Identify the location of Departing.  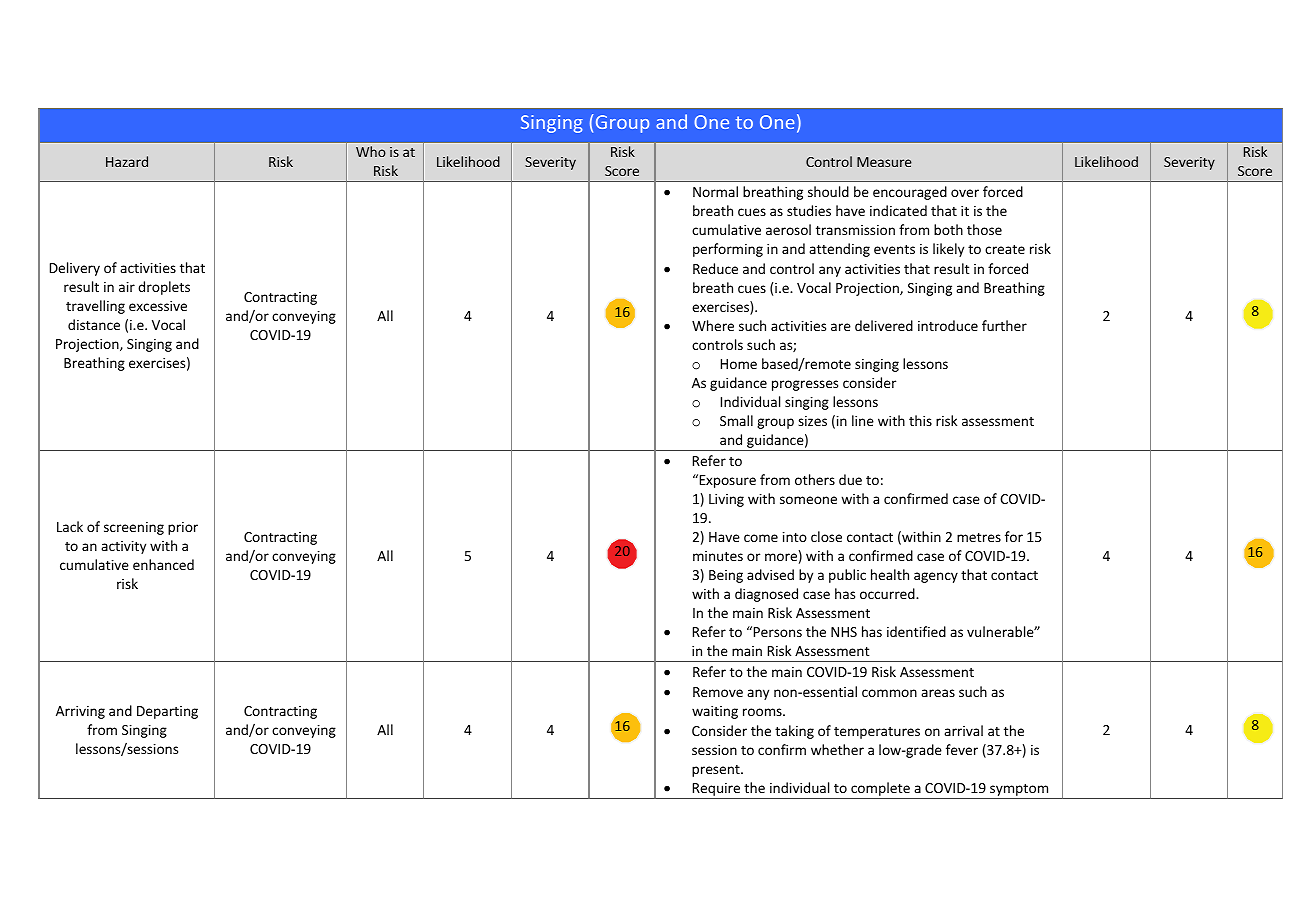
(167, 712).
